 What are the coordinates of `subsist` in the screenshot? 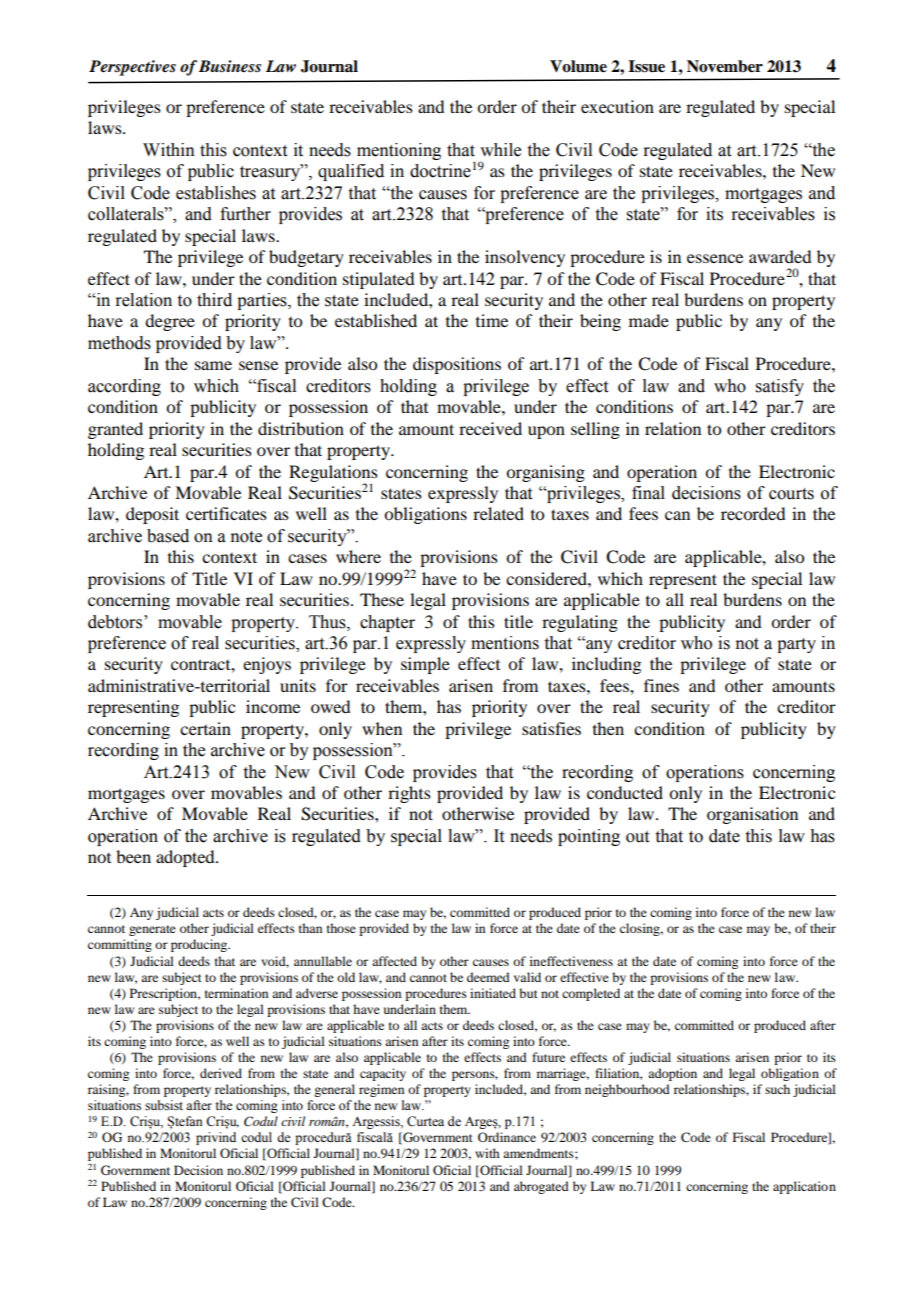 It's located at (164, 1105).
